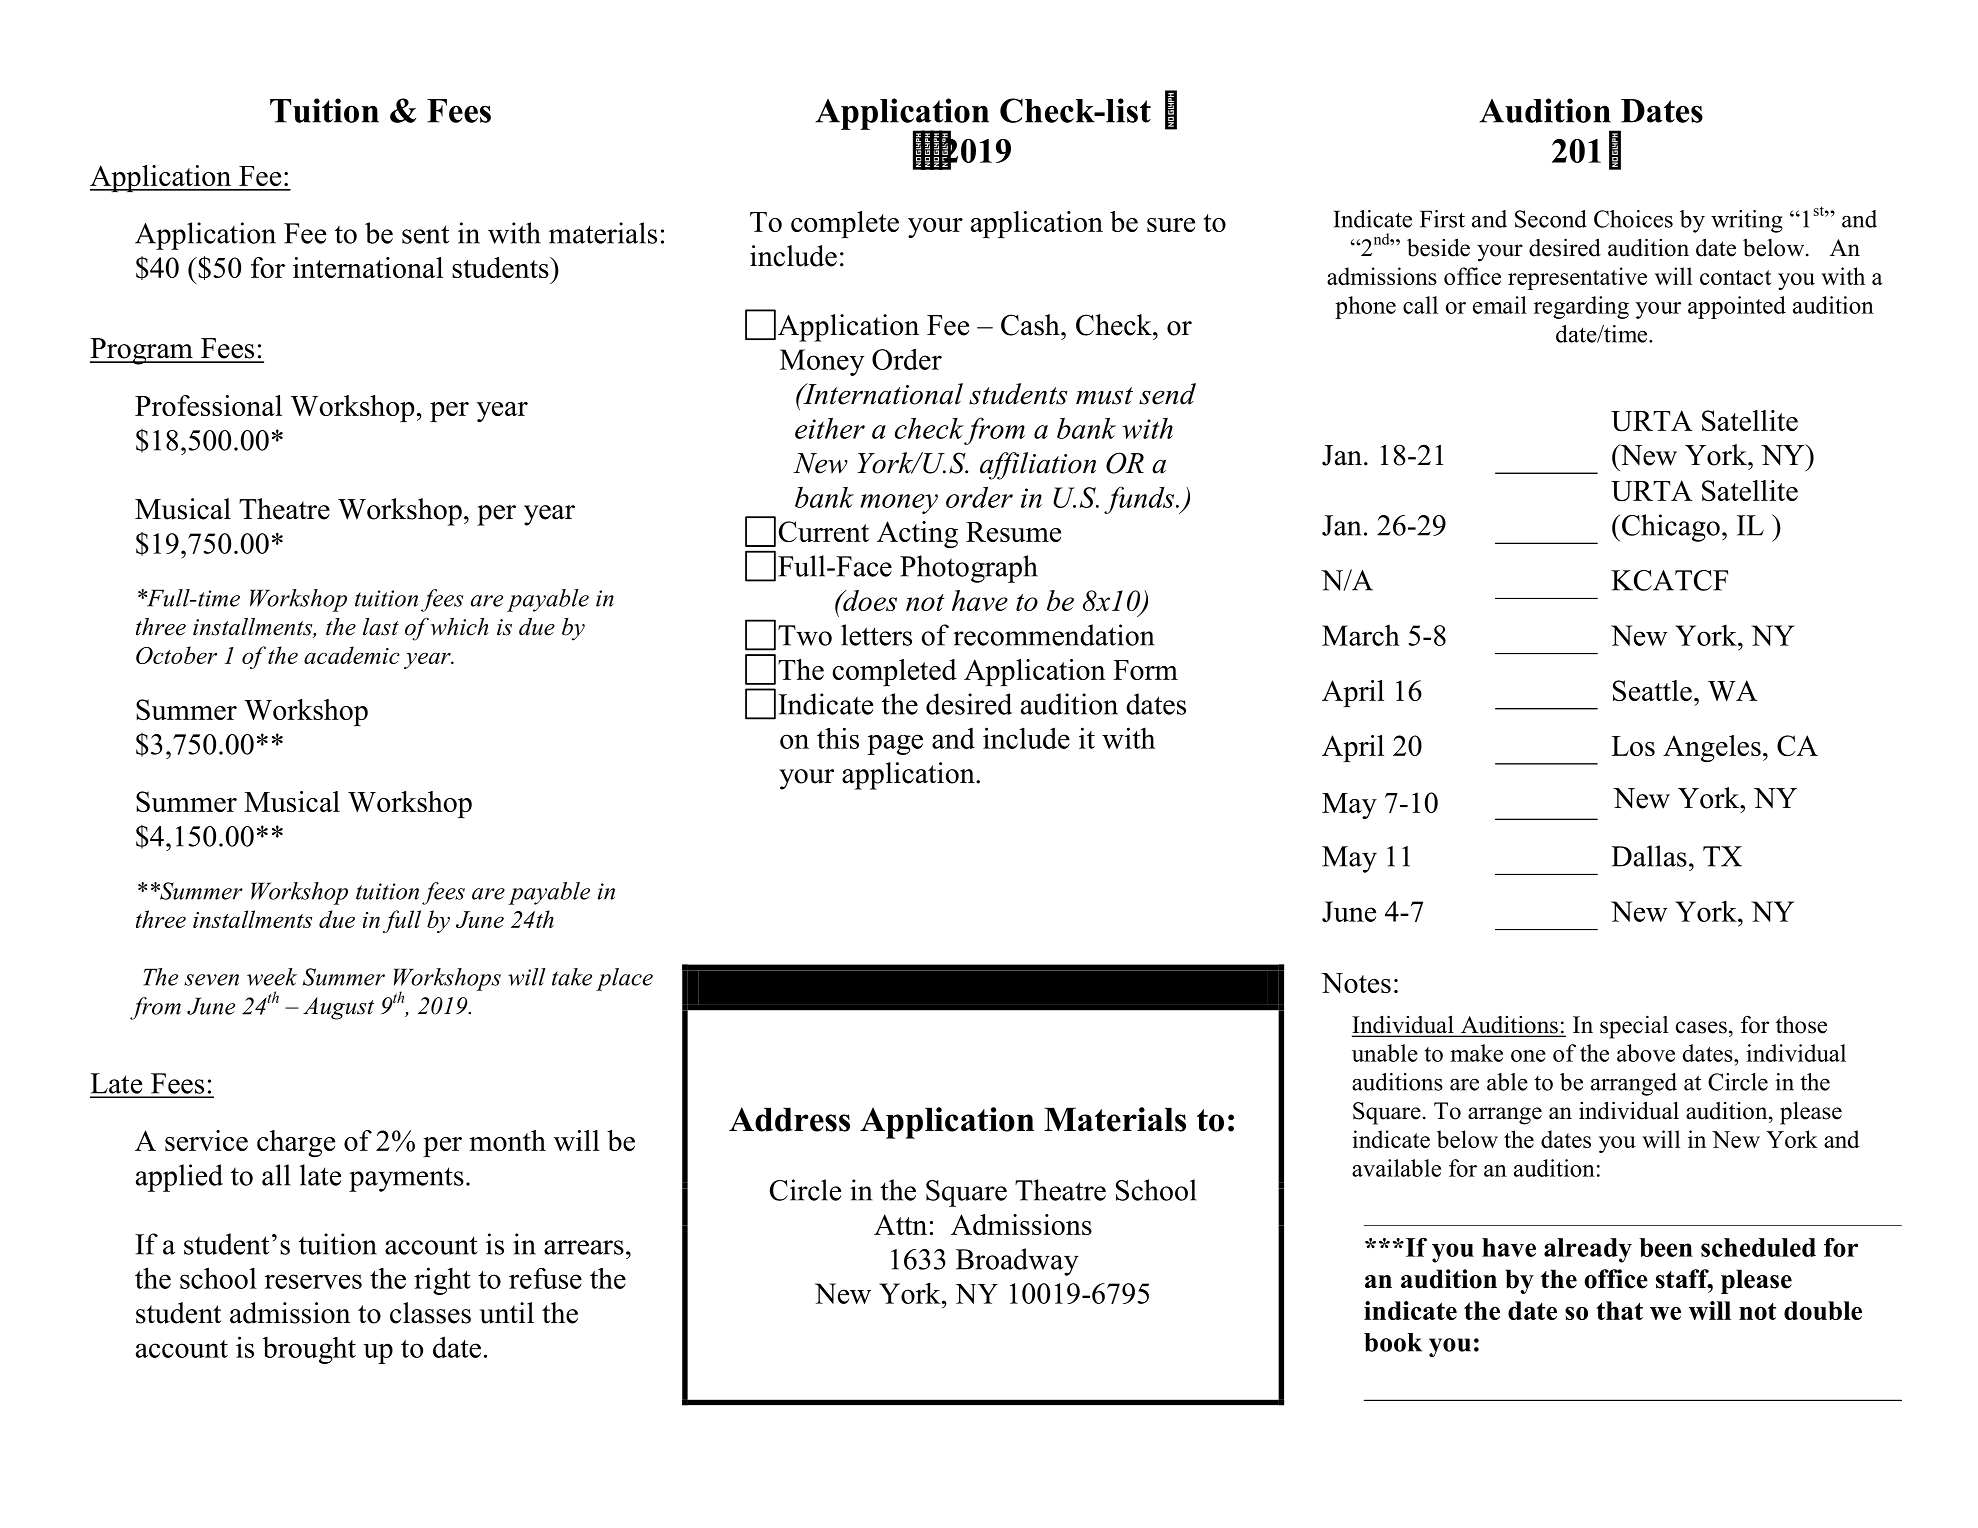 The width and height of the screenshot is (1978, 1528). Describe the element at coordinates (895, 744) in the screenshot. I see `page` at that location.
